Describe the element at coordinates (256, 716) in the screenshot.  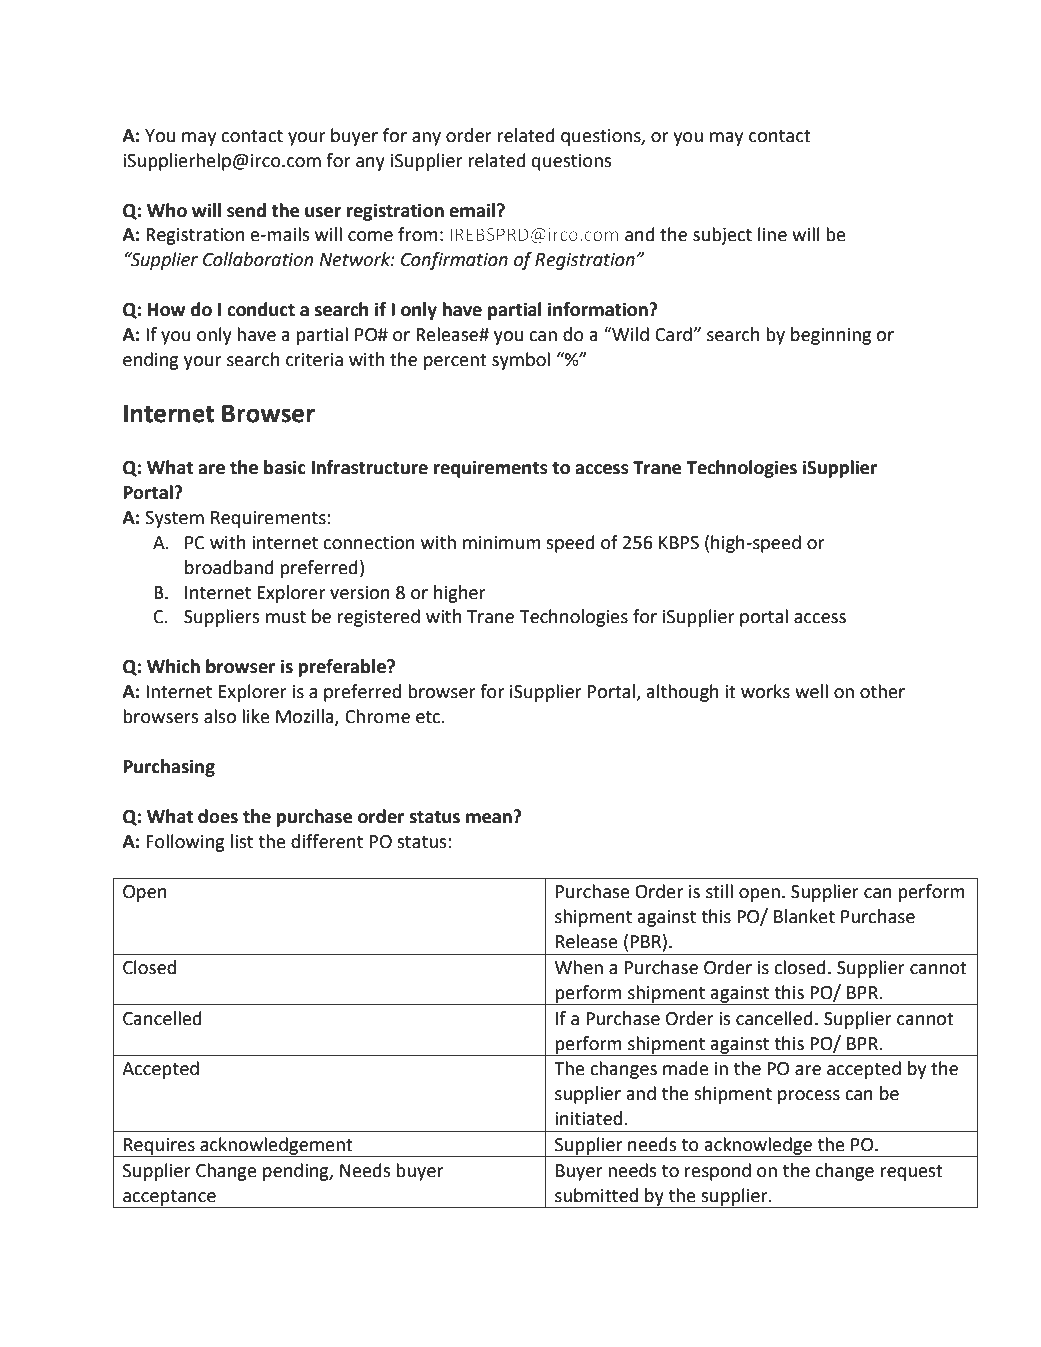
I see `like` at that location.
